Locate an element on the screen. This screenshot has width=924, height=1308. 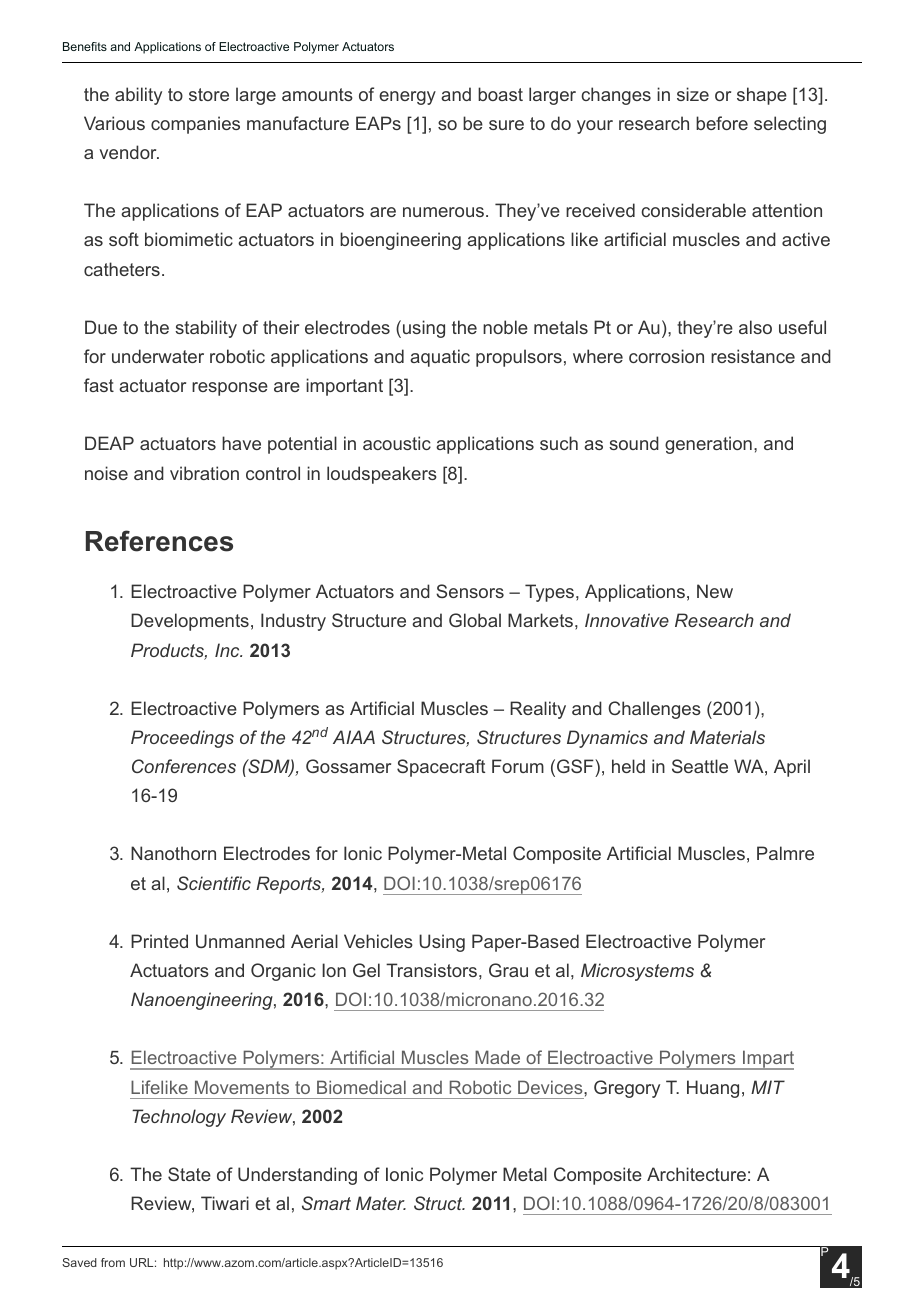
Global is located at coordinates (475, 620).
